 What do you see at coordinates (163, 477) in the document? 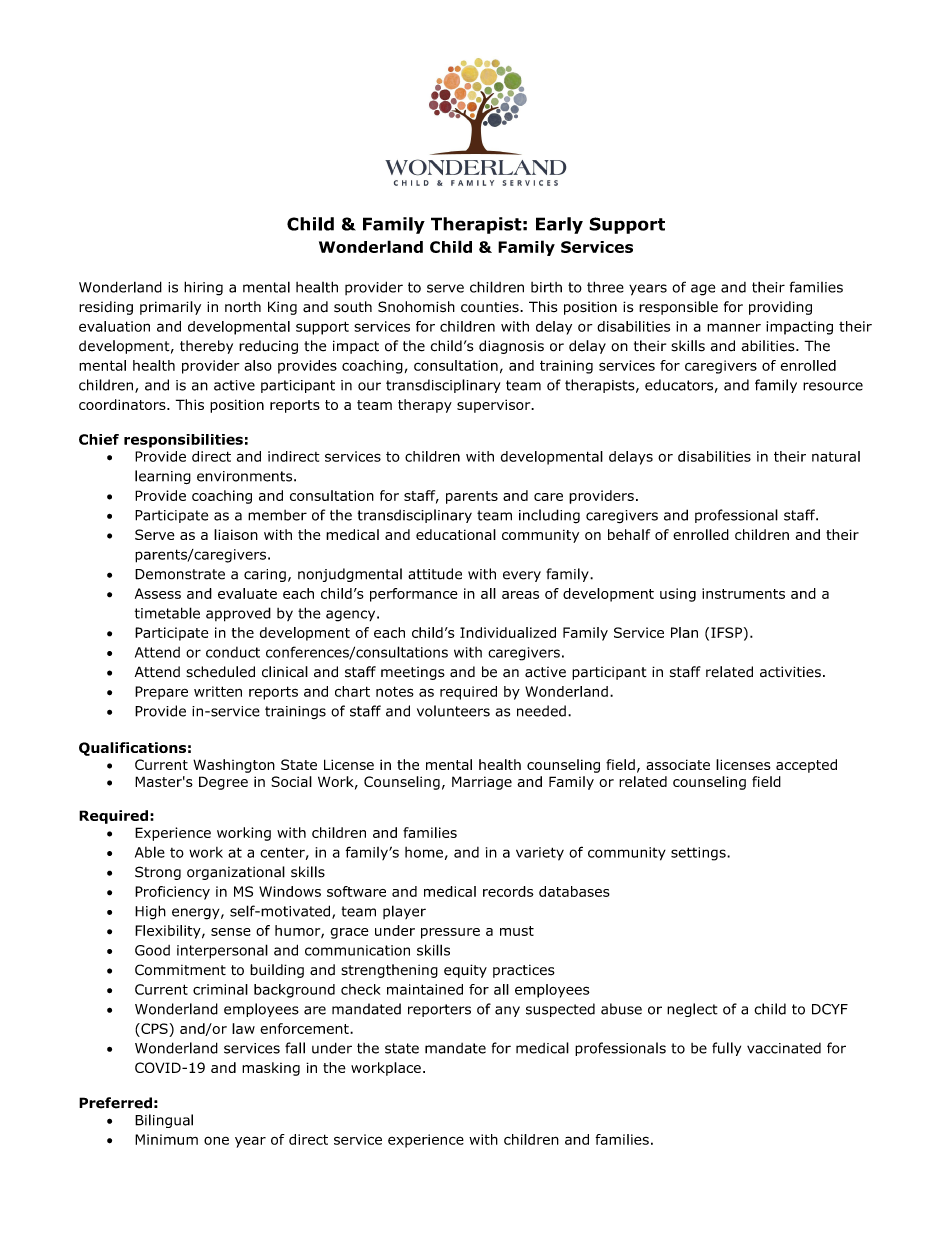
I see `learning` at bounding box center [163, 477].
